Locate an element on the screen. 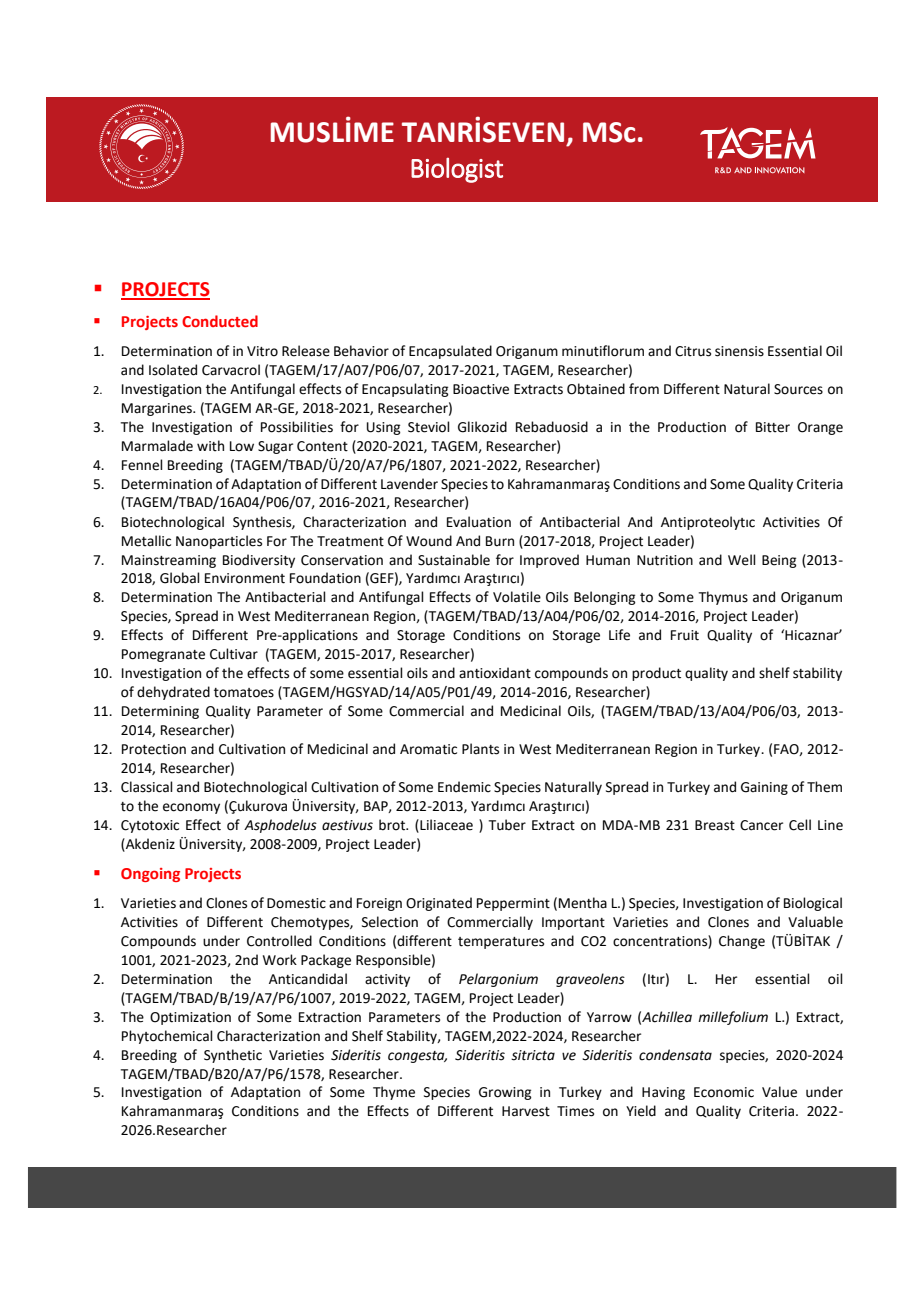 Image resolution: width=924 pixels, height=1309 pixels. antioxidant is located at coordinates (495, 673).
